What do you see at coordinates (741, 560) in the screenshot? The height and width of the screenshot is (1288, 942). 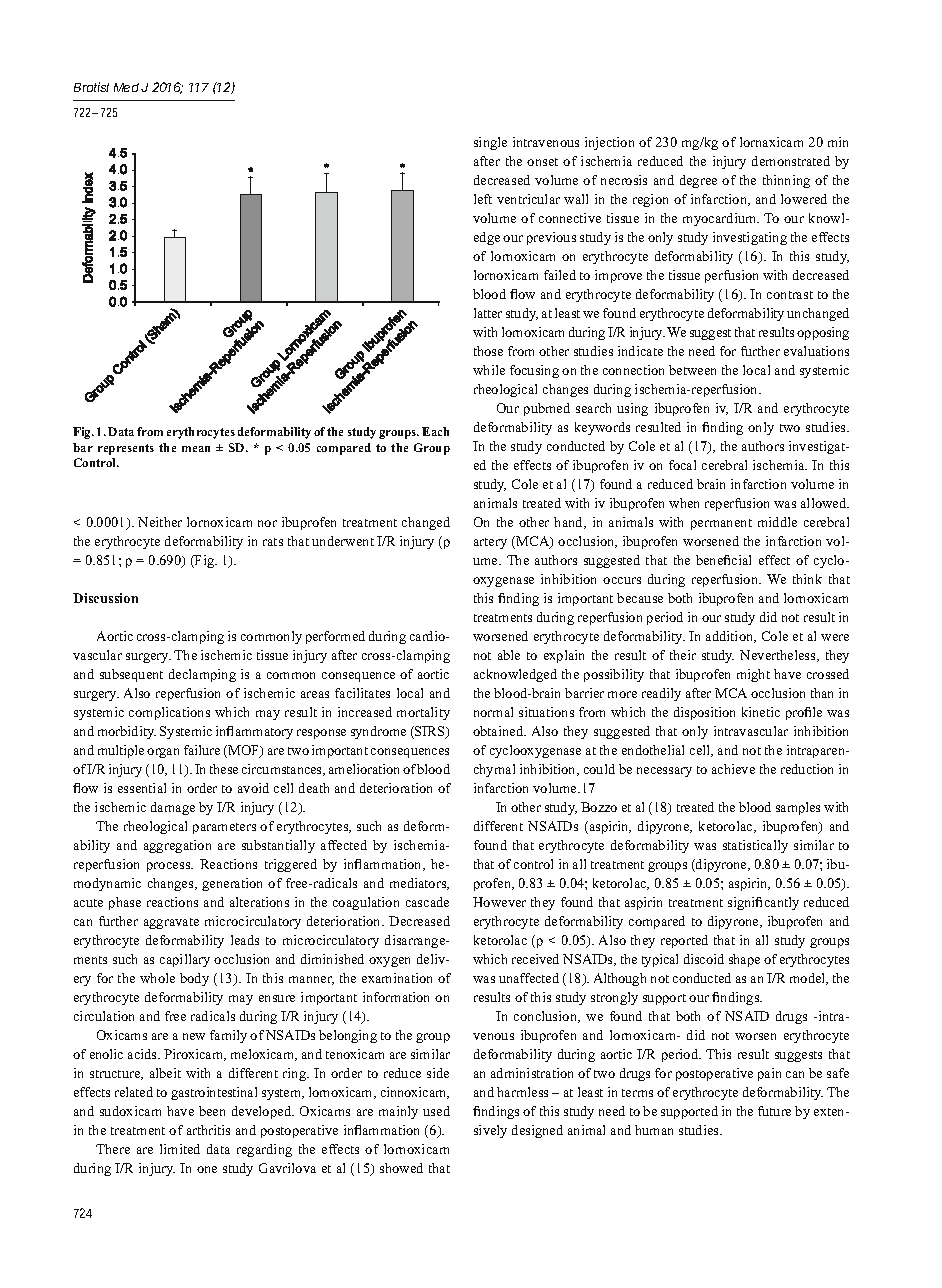 I see `cial` at bounding box center [741, 560].
